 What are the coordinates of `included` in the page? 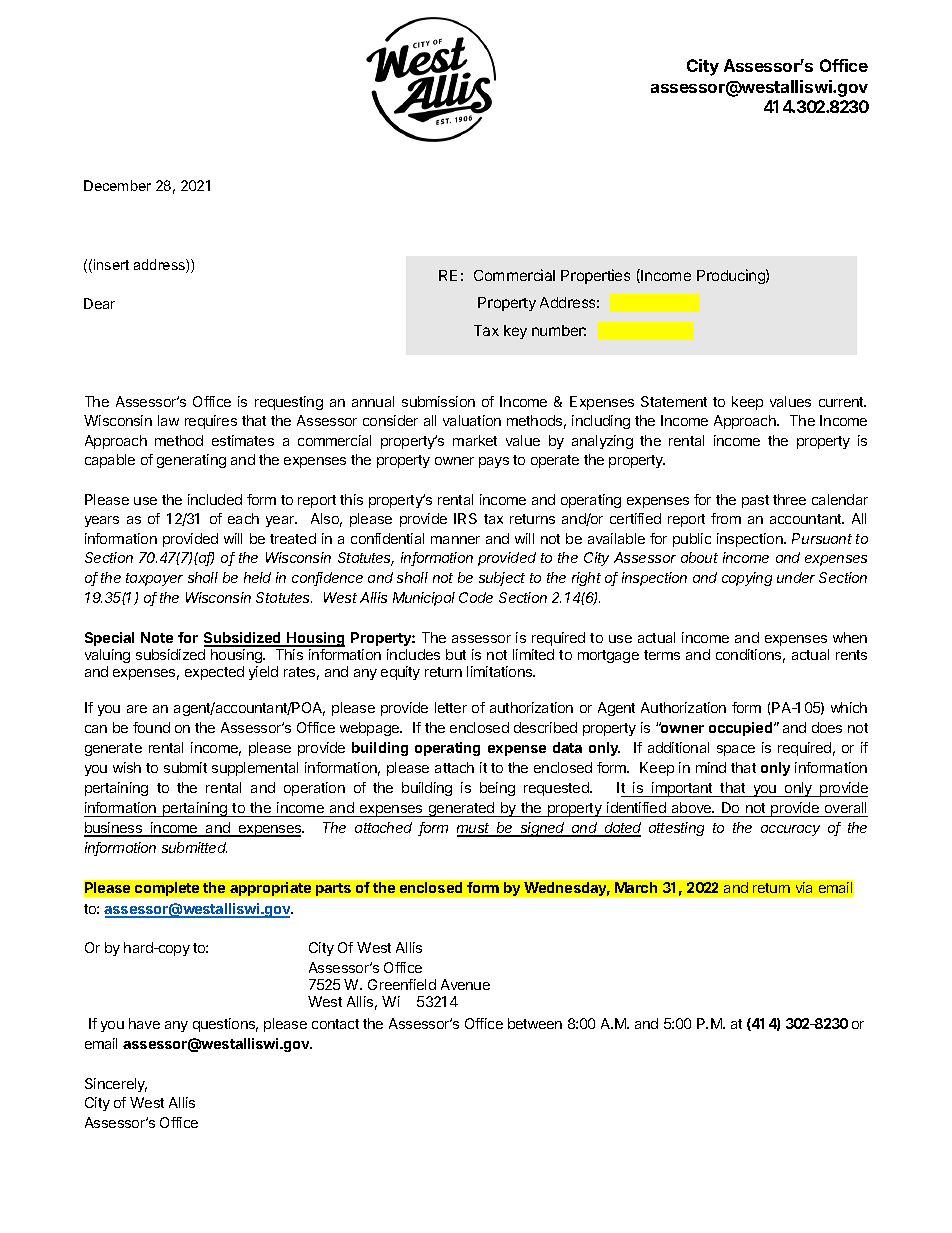 It's located at (215, 499).
